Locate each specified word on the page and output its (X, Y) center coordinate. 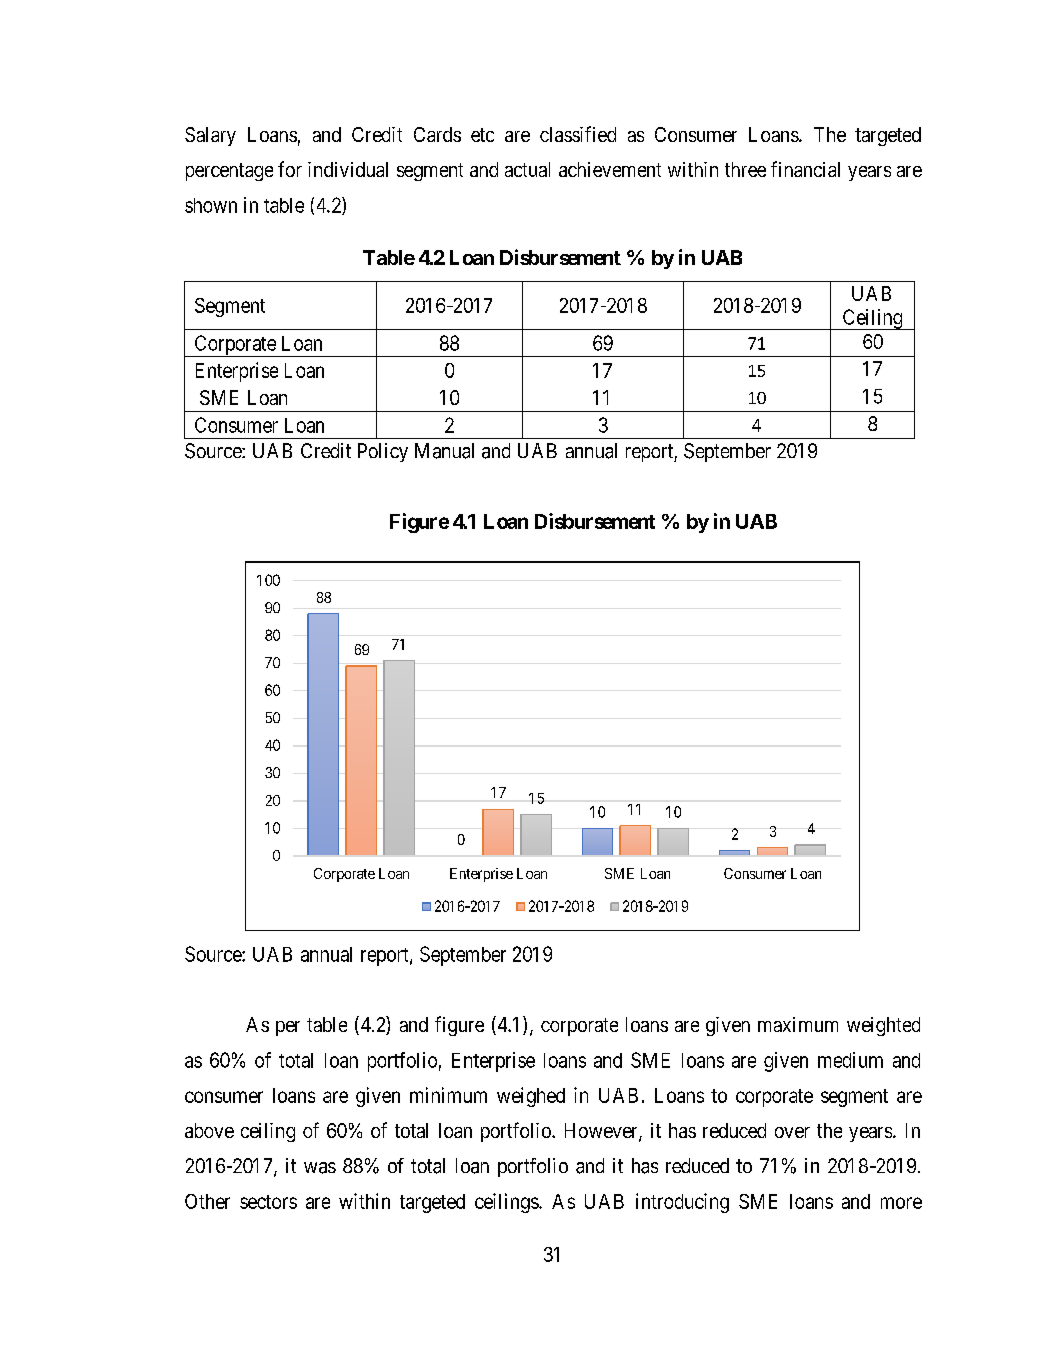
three (745, 169)
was (320, 1168)
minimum (448, 1095)
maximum (798, 1024)
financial (805, 169)
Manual (444, 451)
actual (527, 169)
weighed (531, 1097)
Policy (383, 452)
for (290, 169)
